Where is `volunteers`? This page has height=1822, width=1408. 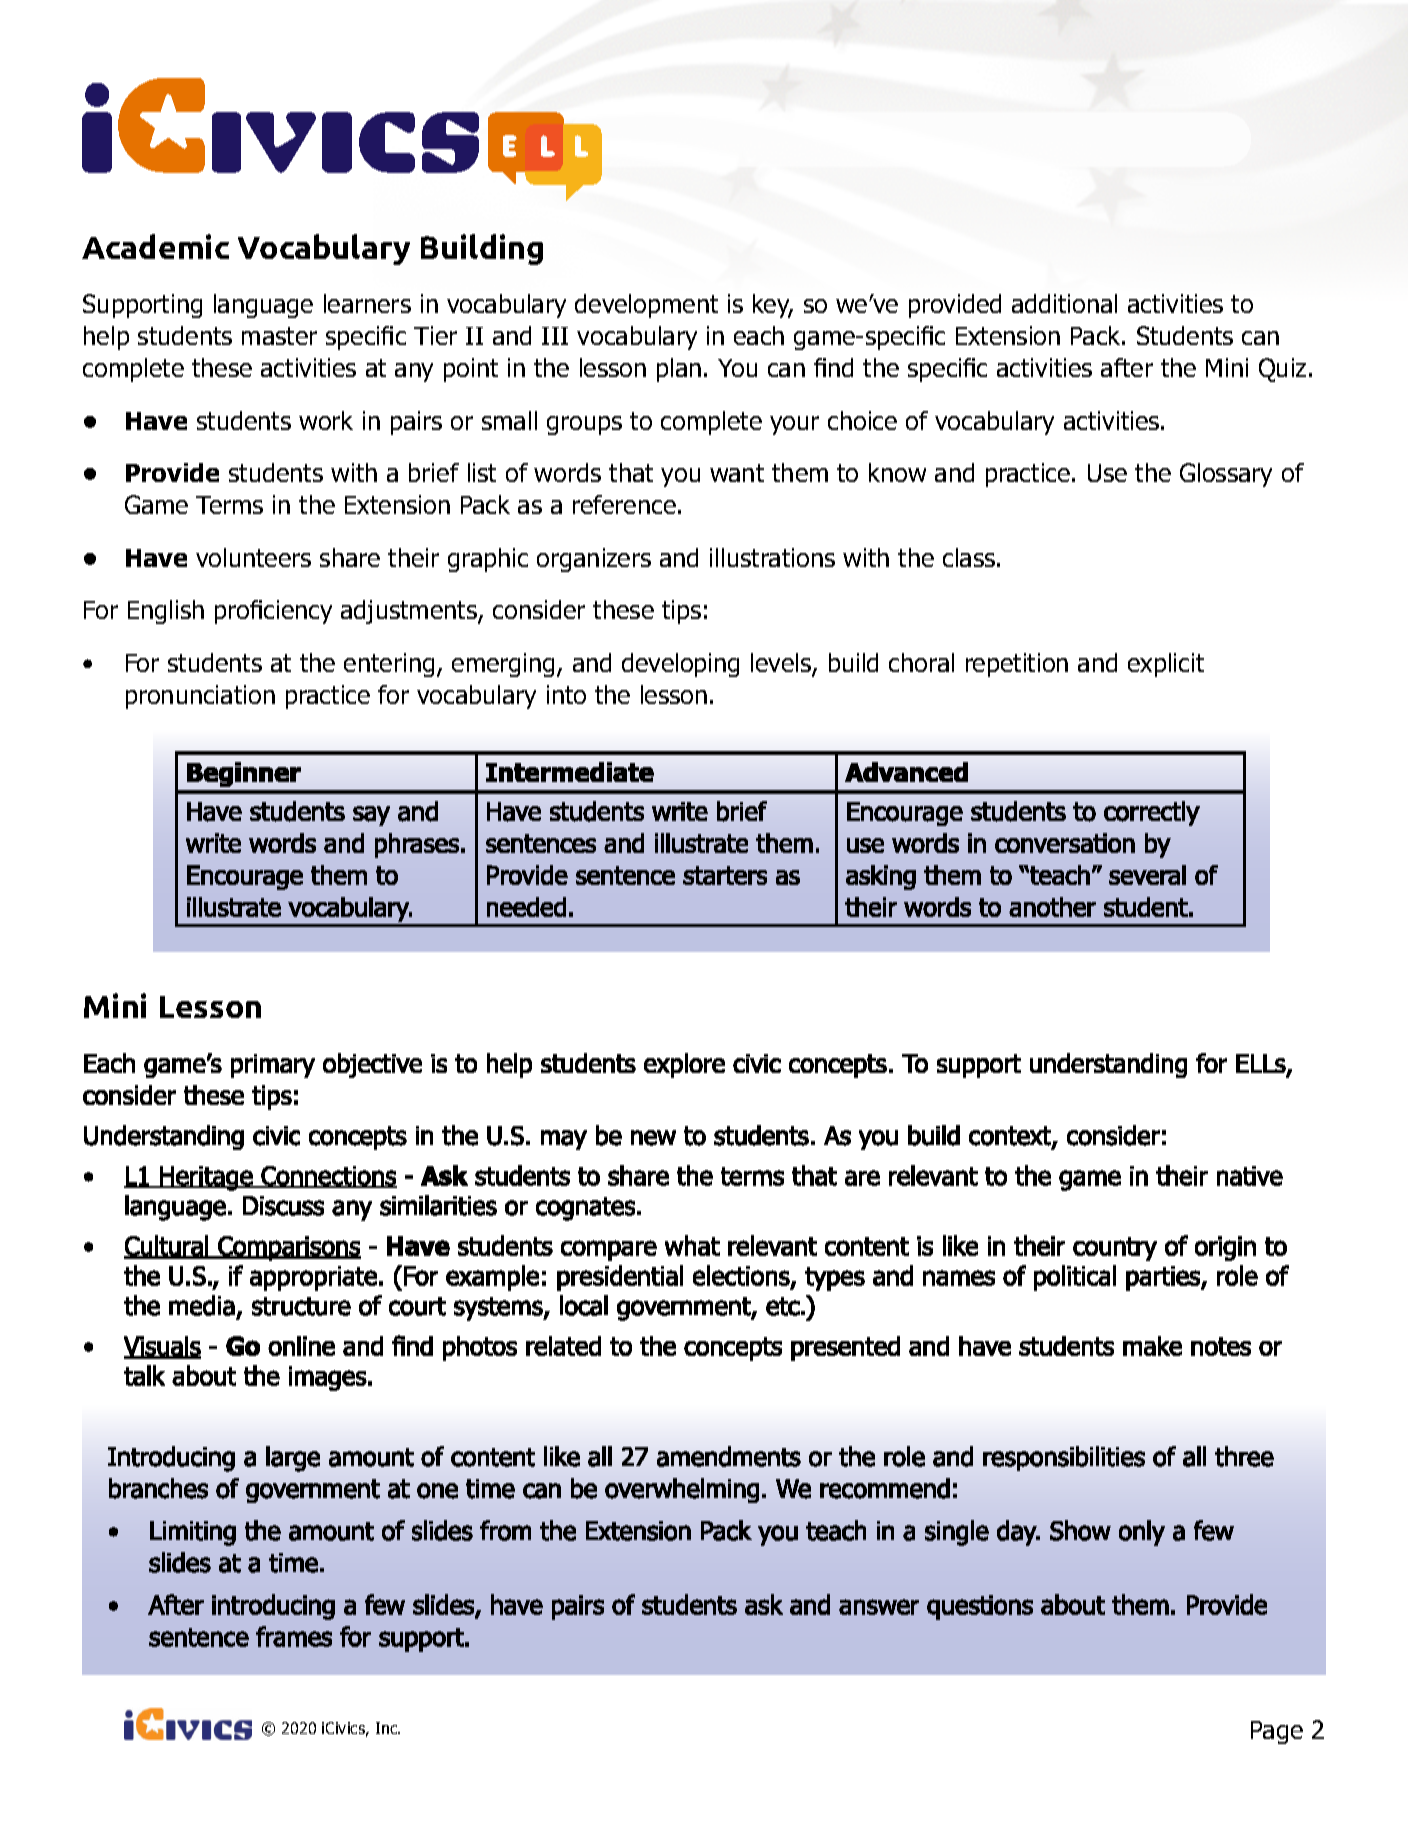 volunteers is located at coordinates (253, 557).
